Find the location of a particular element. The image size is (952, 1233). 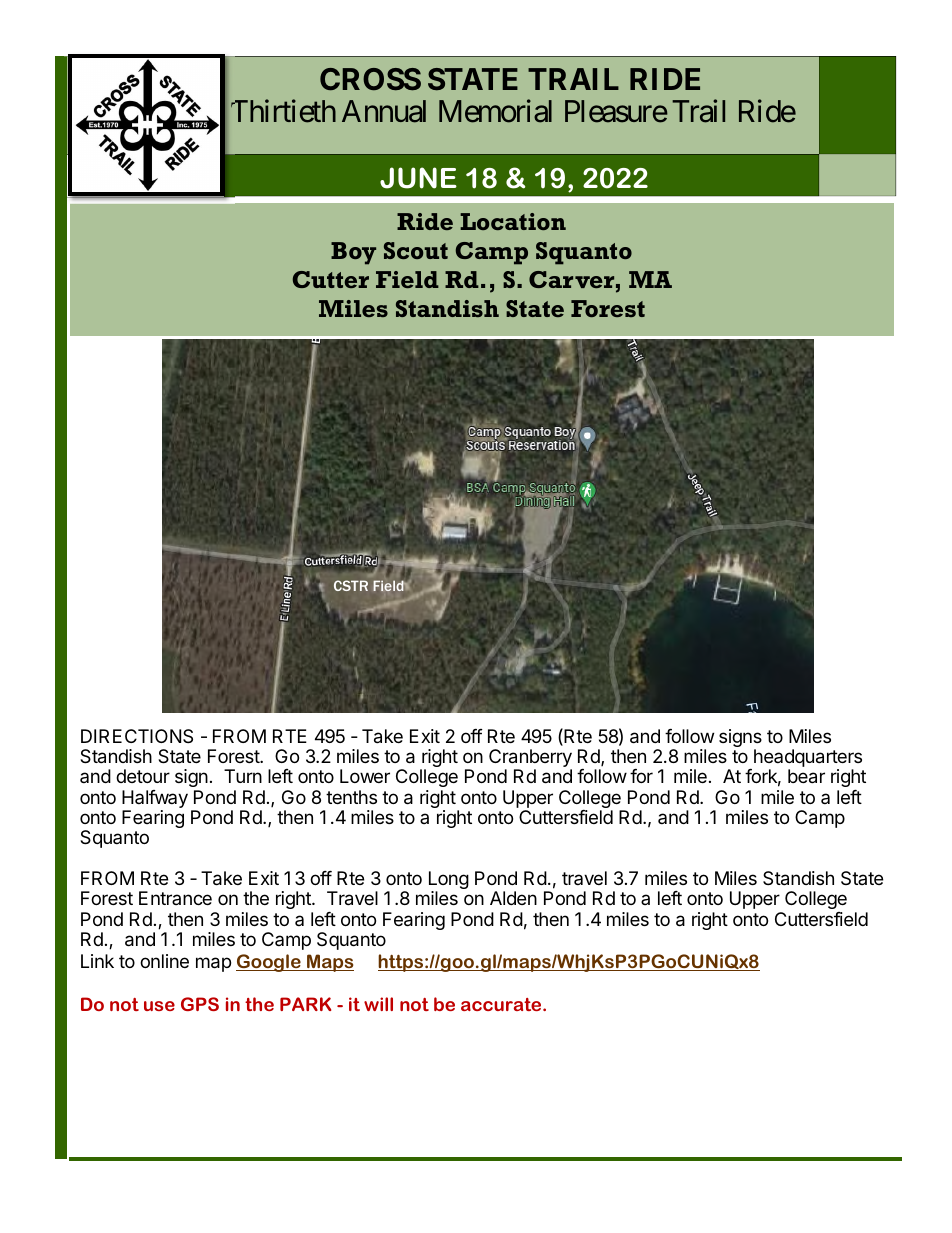

online is located at coordinates (164, 961).
